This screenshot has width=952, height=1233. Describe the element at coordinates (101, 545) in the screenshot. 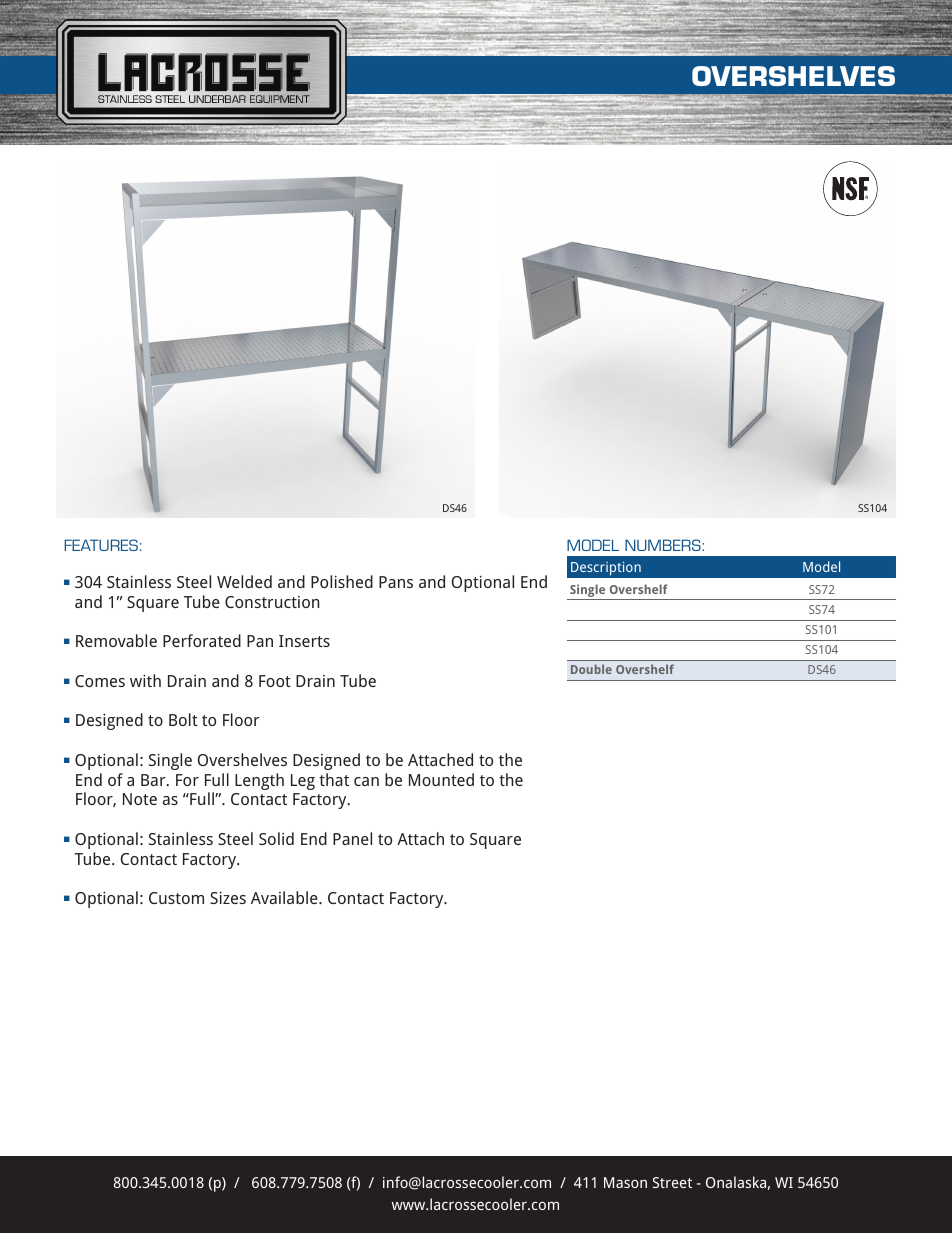

I see `FEATURES` at that location.
